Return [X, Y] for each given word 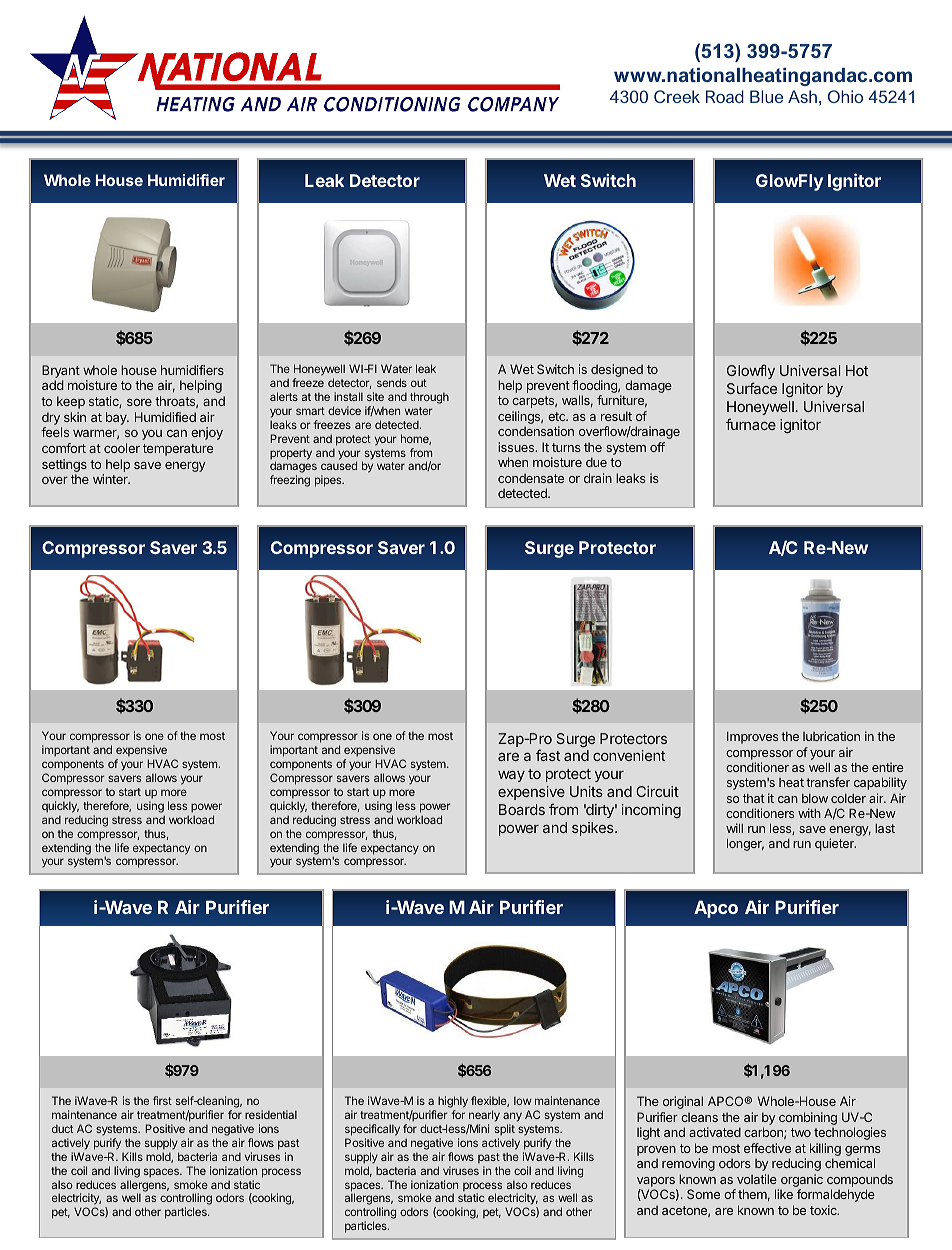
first [162, 1100]
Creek [677, 96]
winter [111, 479]
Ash [802, 96]
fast [548, 755]
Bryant [61, 371]
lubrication [831, 736]
